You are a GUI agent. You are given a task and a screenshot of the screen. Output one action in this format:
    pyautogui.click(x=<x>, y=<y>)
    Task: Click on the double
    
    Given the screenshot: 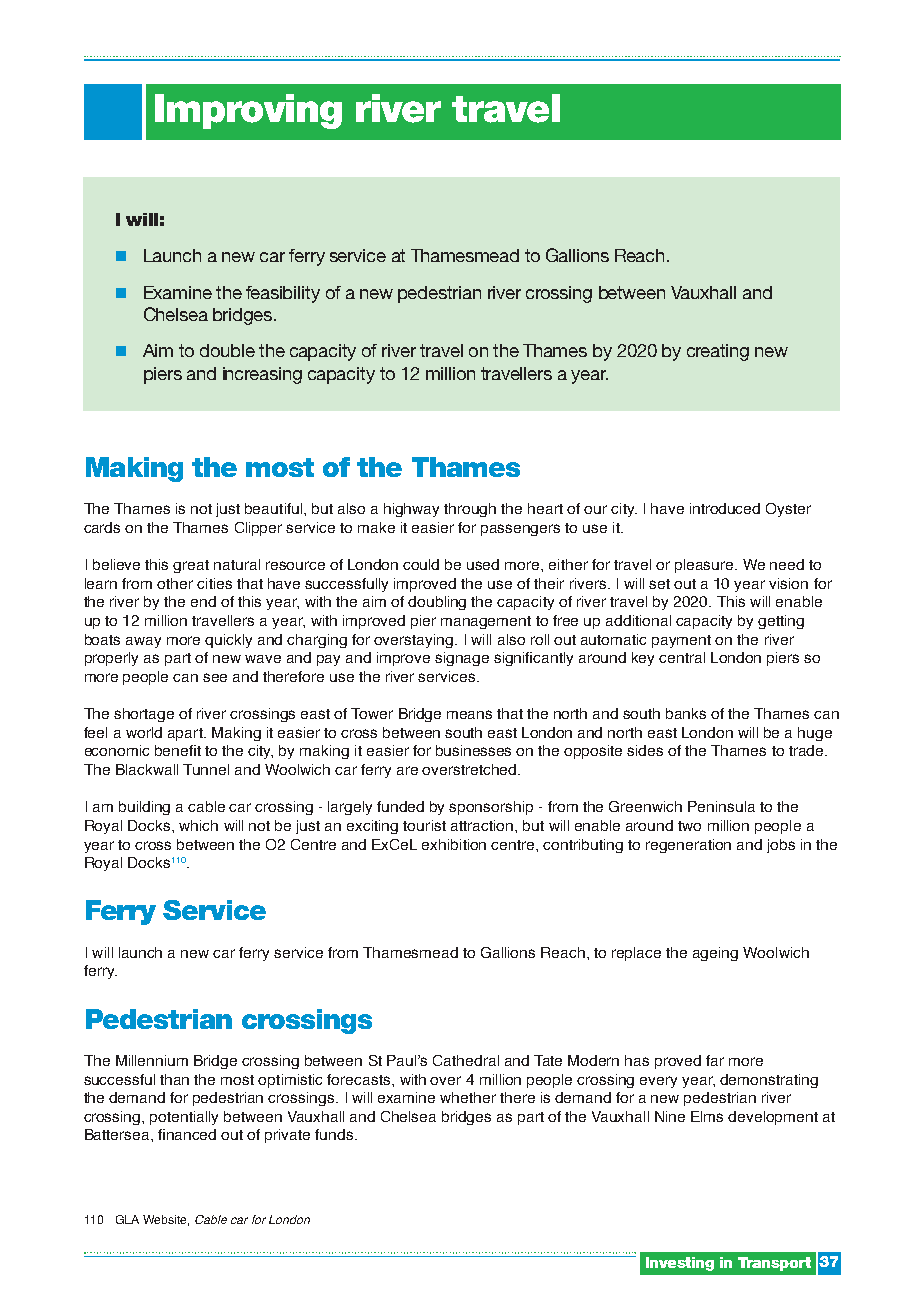 What is the action you would take?
    pyautogui.click(x=227, y=350)
